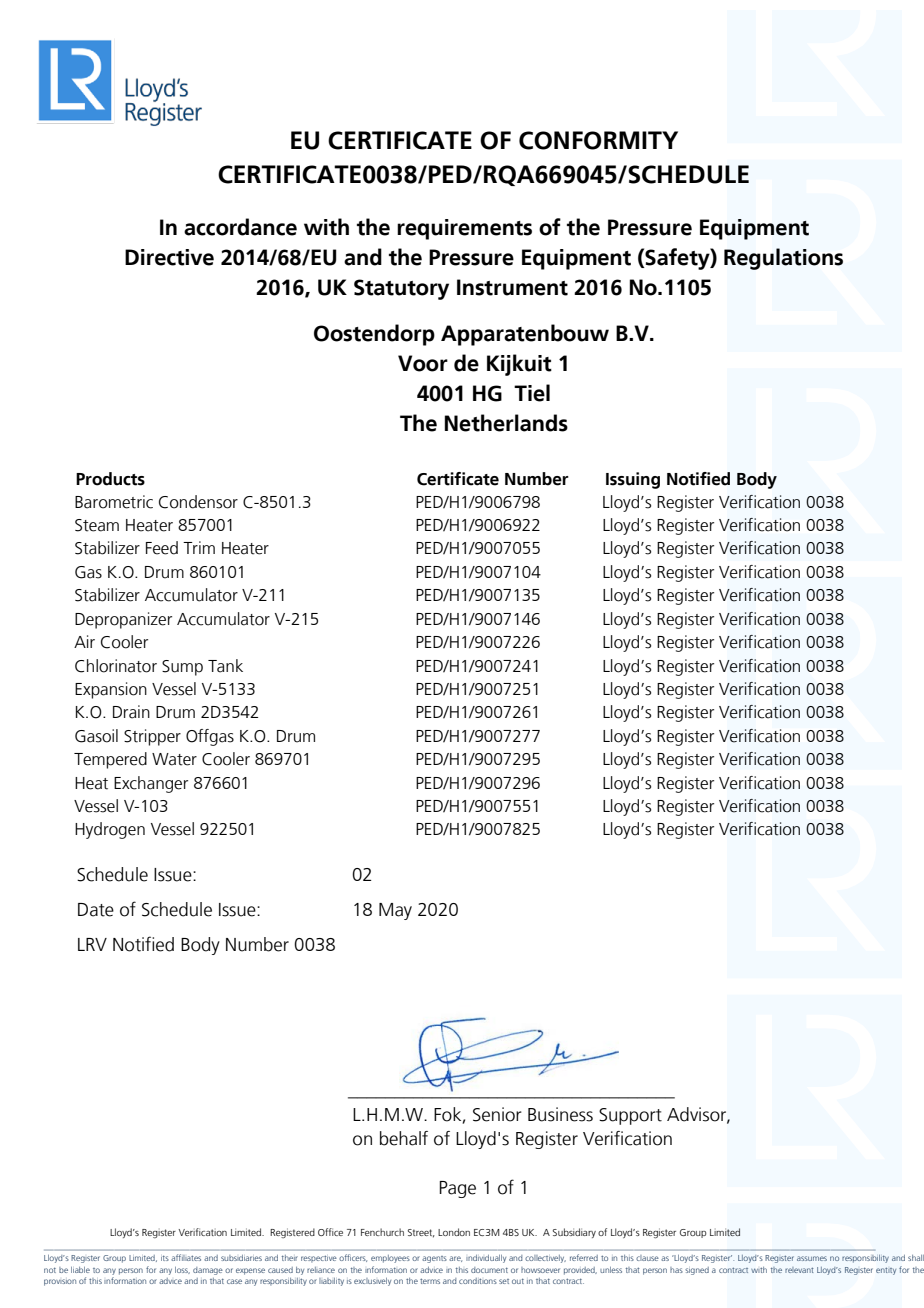 This screenshot has width=924, height=1308. What do you see at coordinates (165, 1258) in the screenshot?
I see `its` at bounding box center [165, 1258].
